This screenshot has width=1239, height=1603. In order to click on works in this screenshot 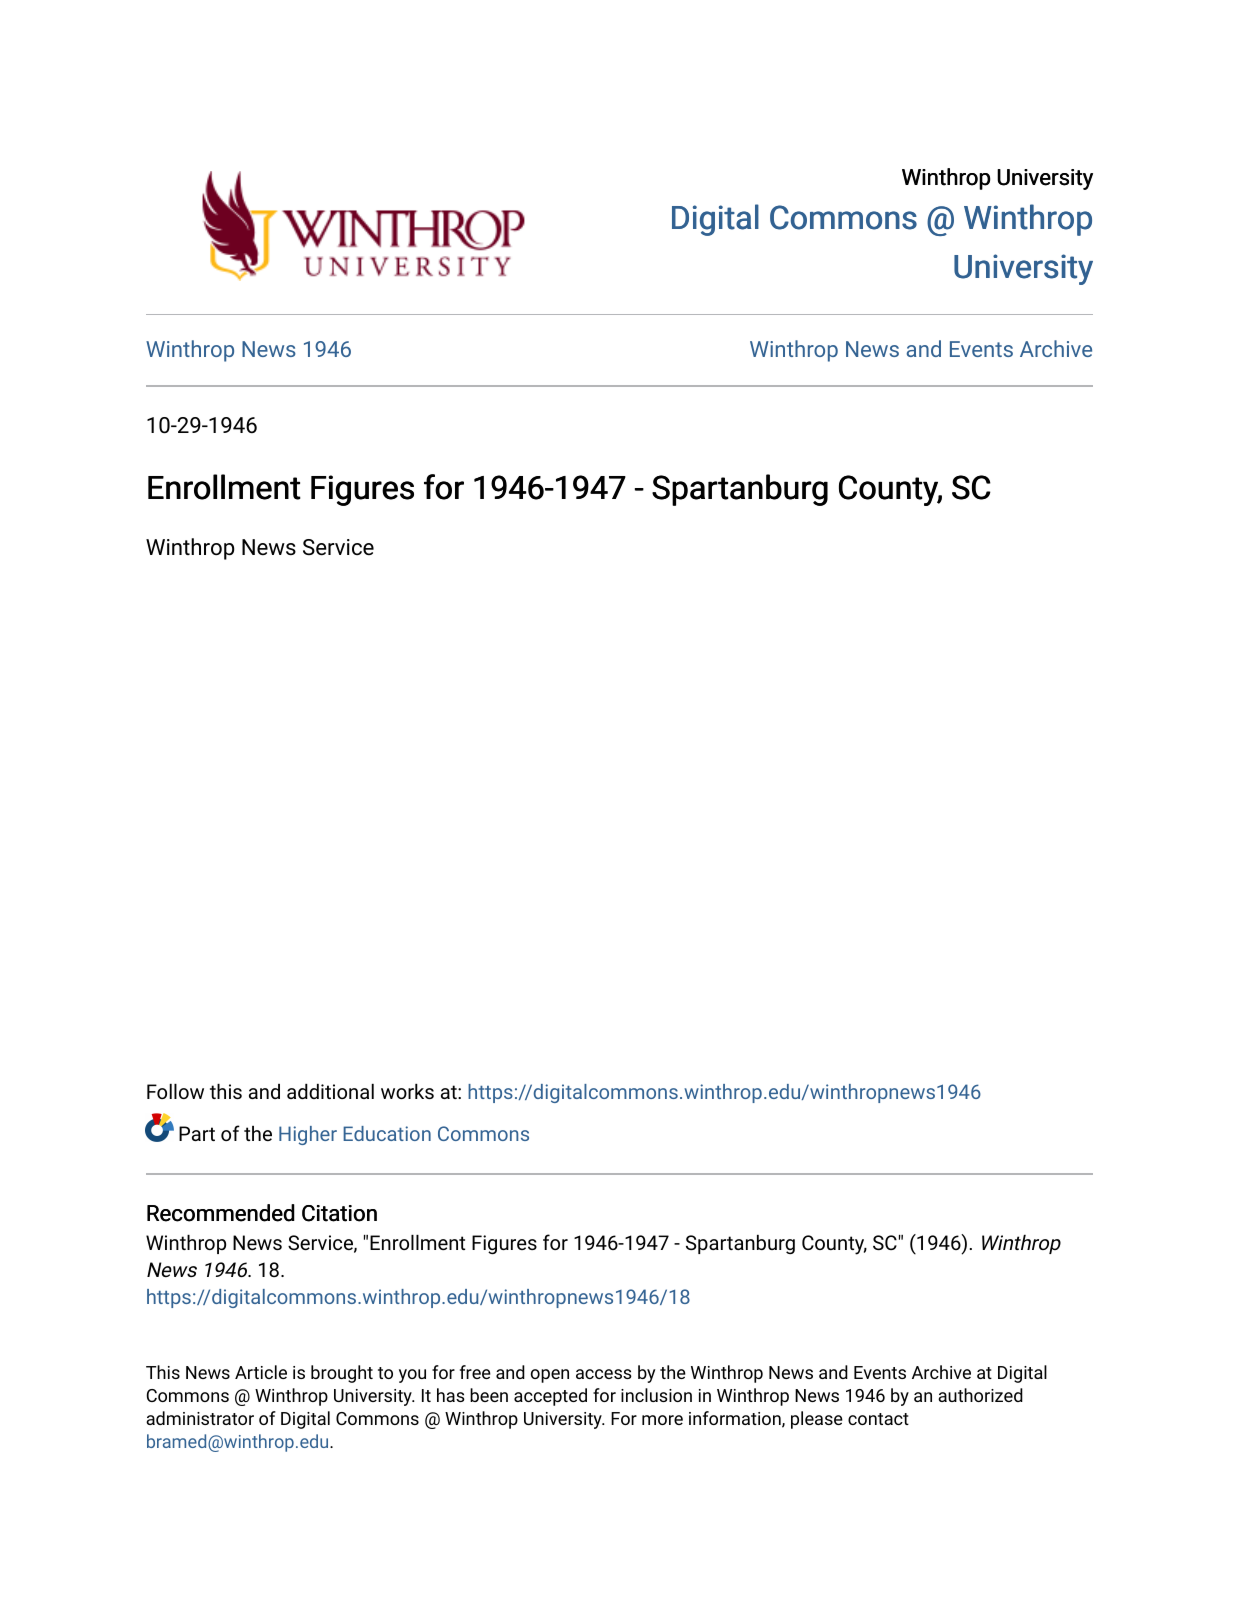, I will do `click(407, 1091)`.
